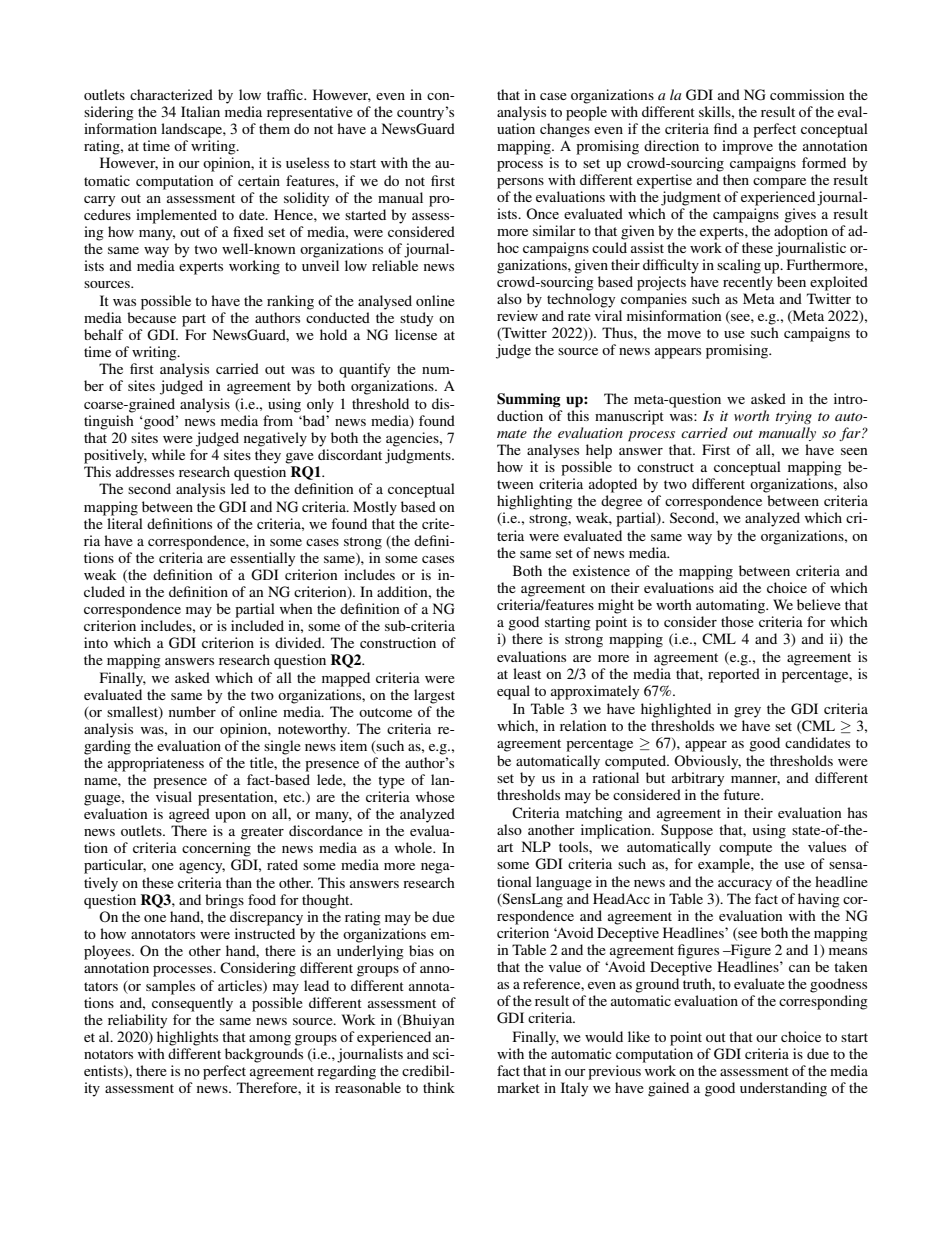  I want to click on improve, so click(747, 147).
